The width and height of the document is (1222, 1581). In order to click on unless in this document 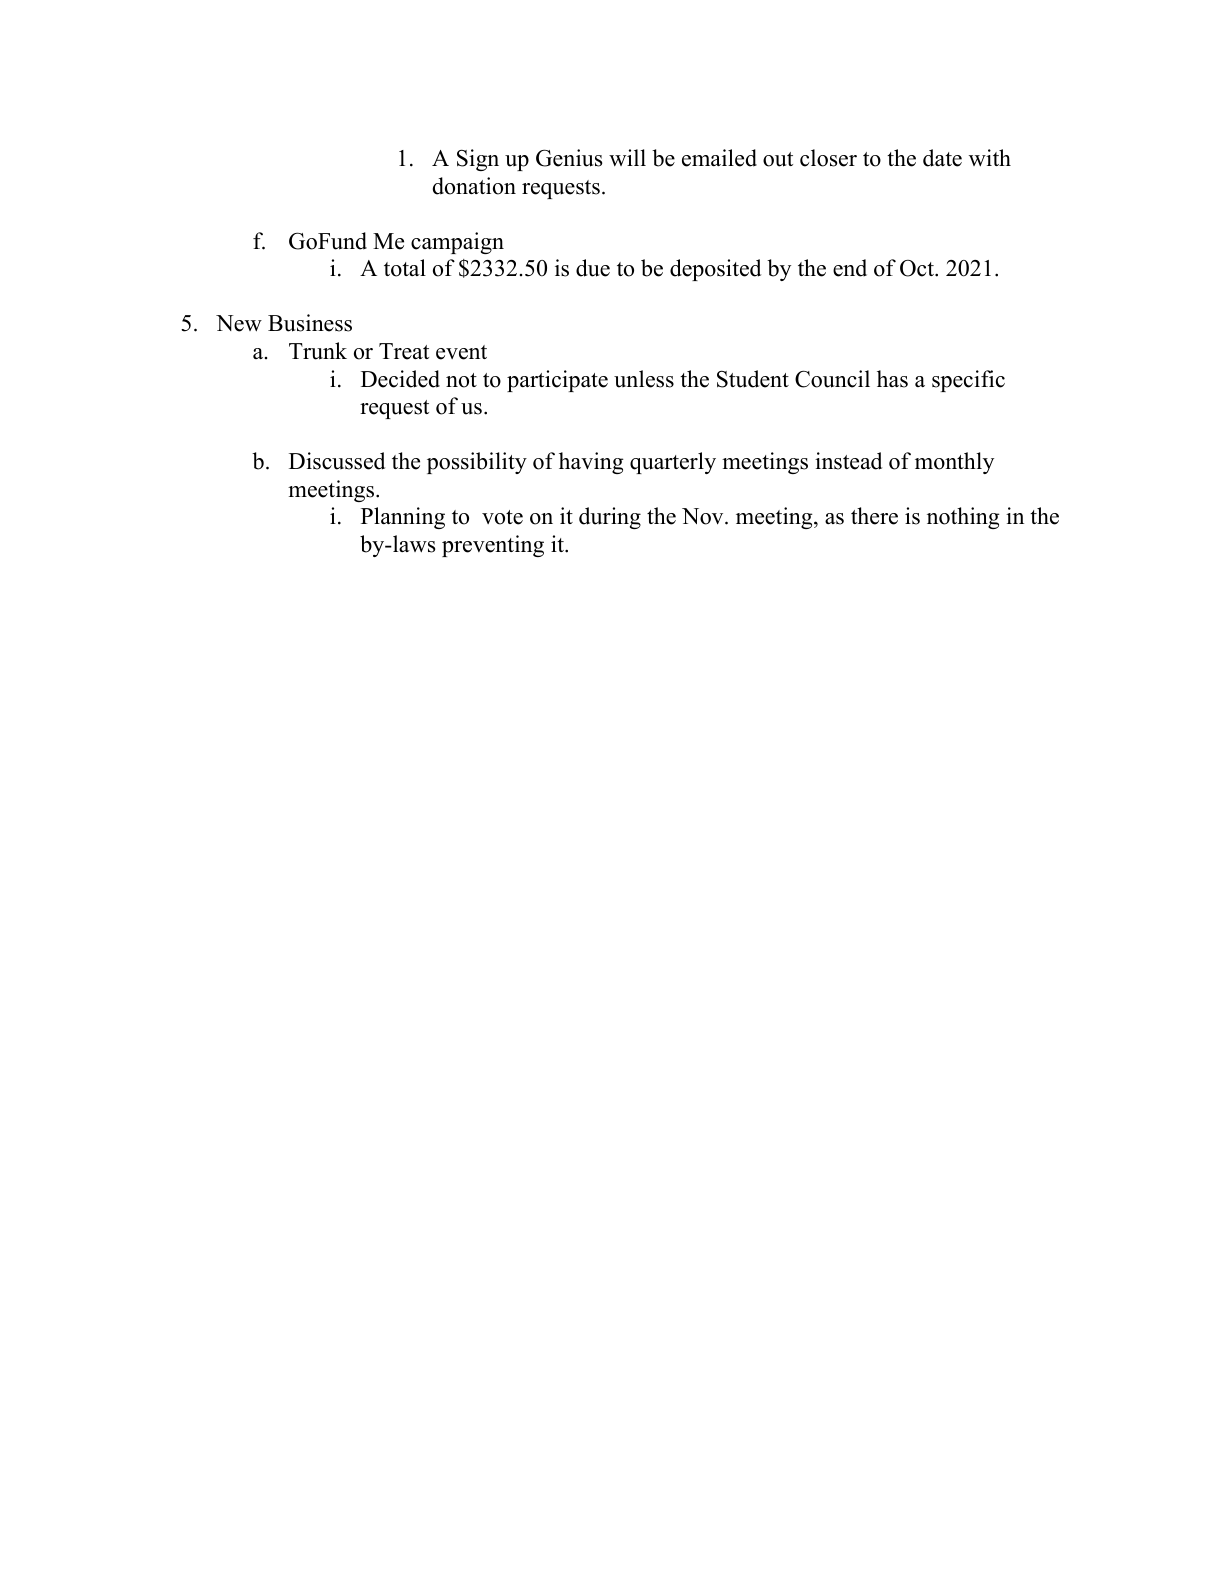, I will do `click(644, 379)`.
